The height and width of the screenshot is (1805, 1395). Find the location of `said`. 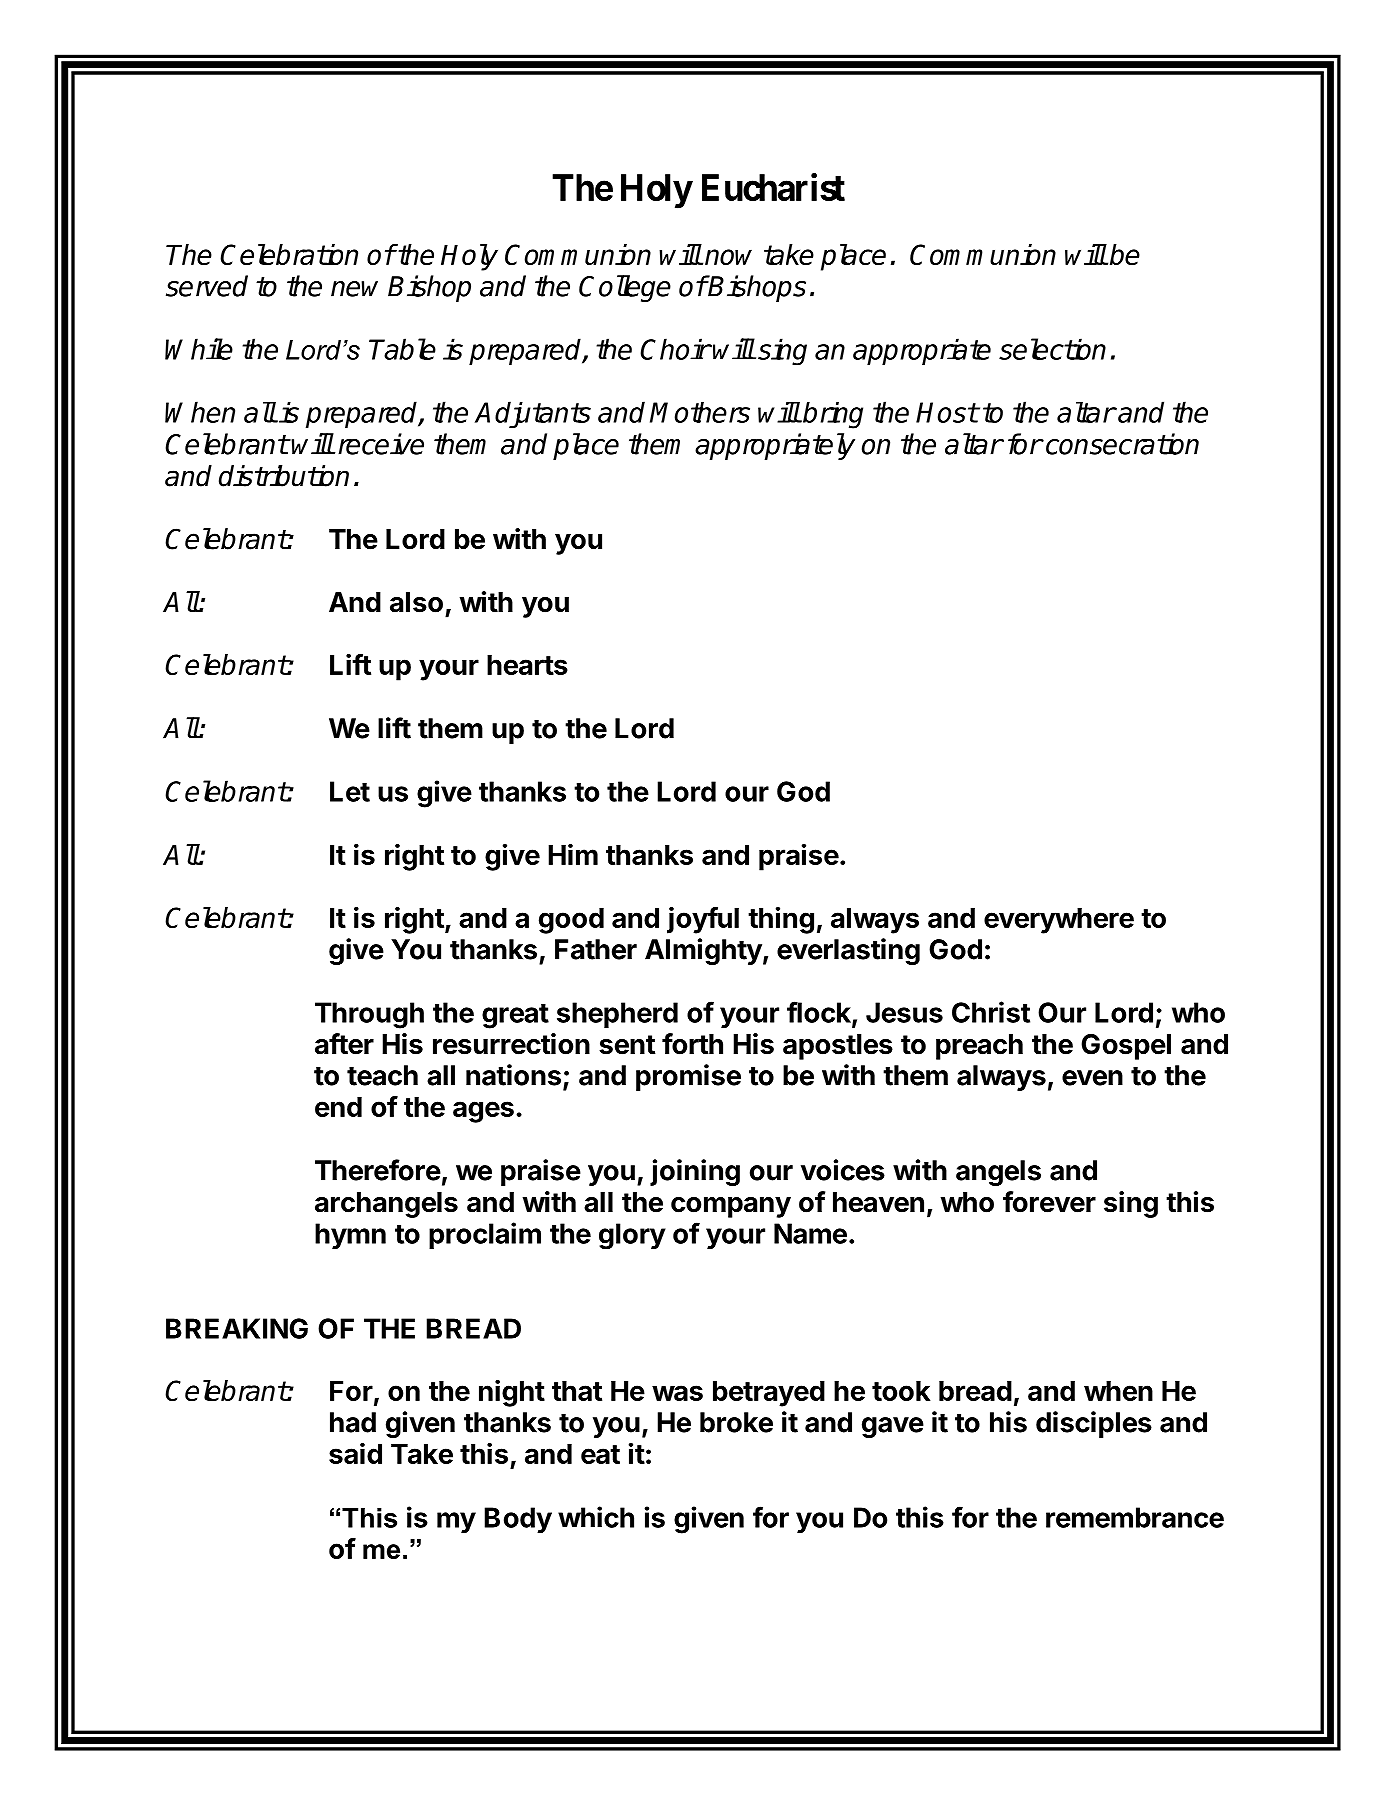

said is located at coordinates (355, 1453).
